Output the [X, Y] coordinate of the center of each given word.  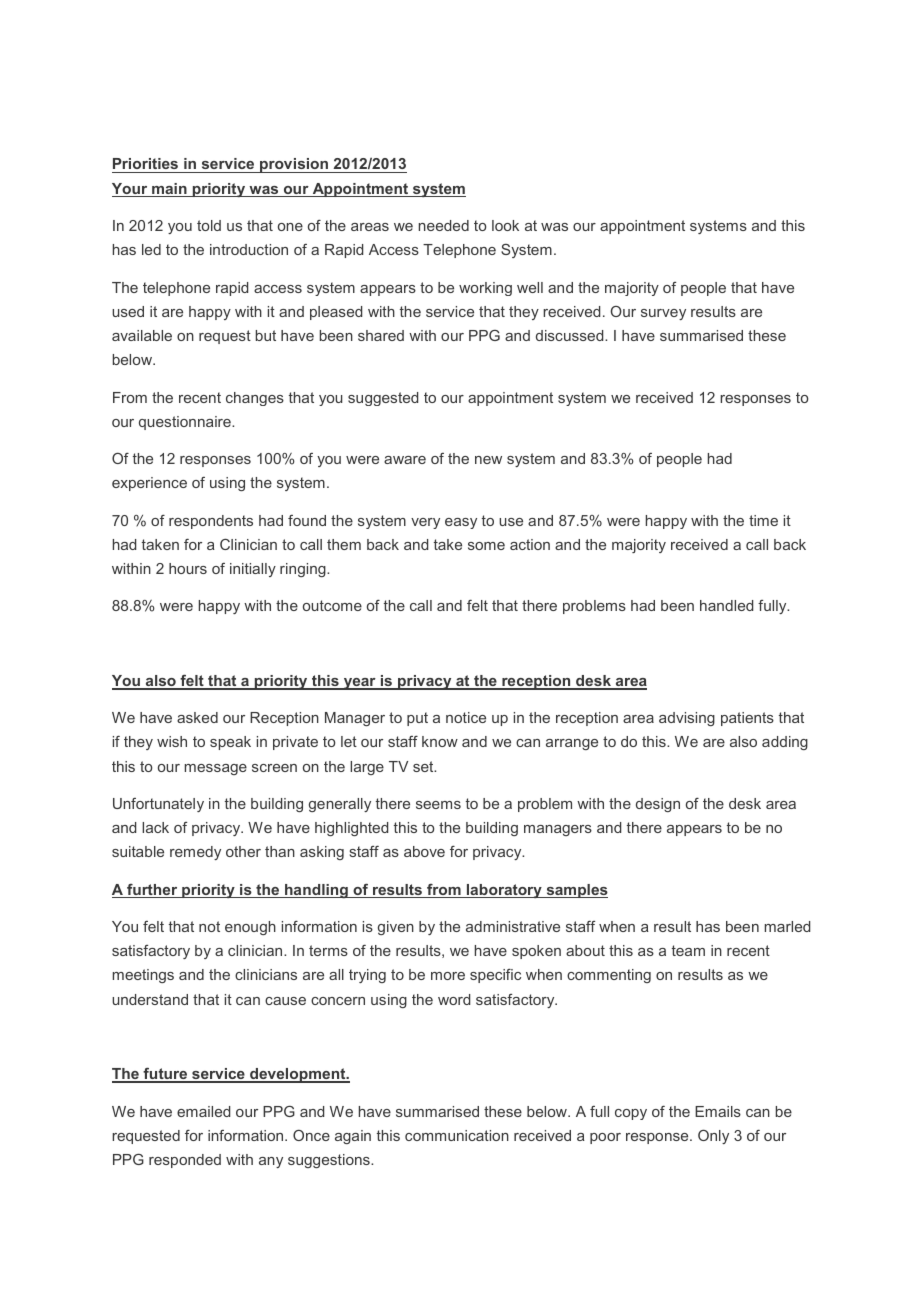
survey [663, 314]
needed [444, 225]
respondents [211, 522]
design [658, 805]
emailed [203, 1111]
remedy [195, 853]
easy [461, 523]
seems [438, 805]
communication [457, 1135]
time [763, 520]
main [169, 190]
